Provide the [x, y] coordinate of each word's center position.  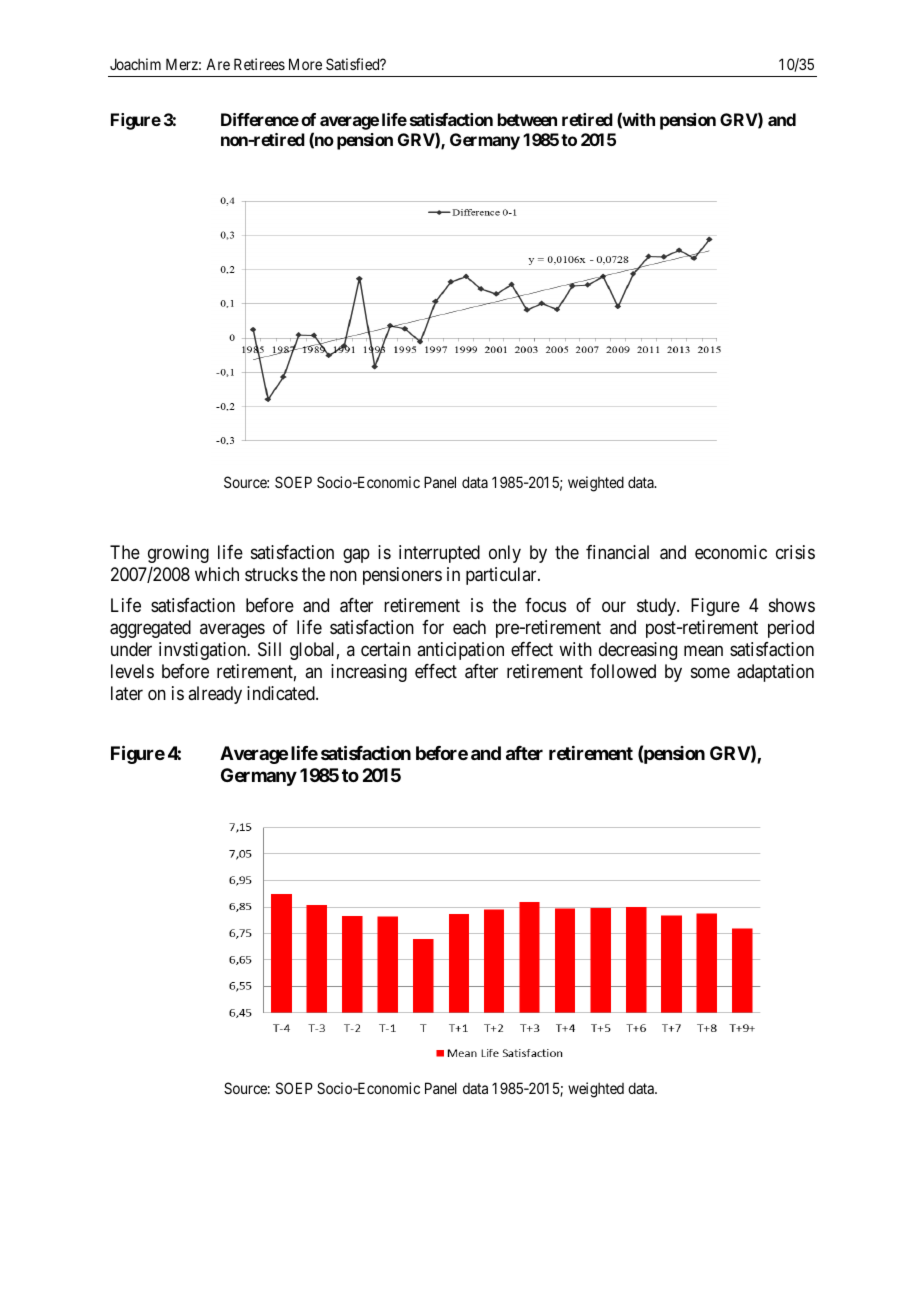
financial [617, 552]
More [305, 64]
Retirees [259, 64]
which [217, 574]
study [657, 607]
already [215, 695]
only [505, 554]
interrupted [439, 554]
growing [178, 554]
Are [218, 64]
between [527, 119]
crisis [795, 552]
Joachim [135, 64]
